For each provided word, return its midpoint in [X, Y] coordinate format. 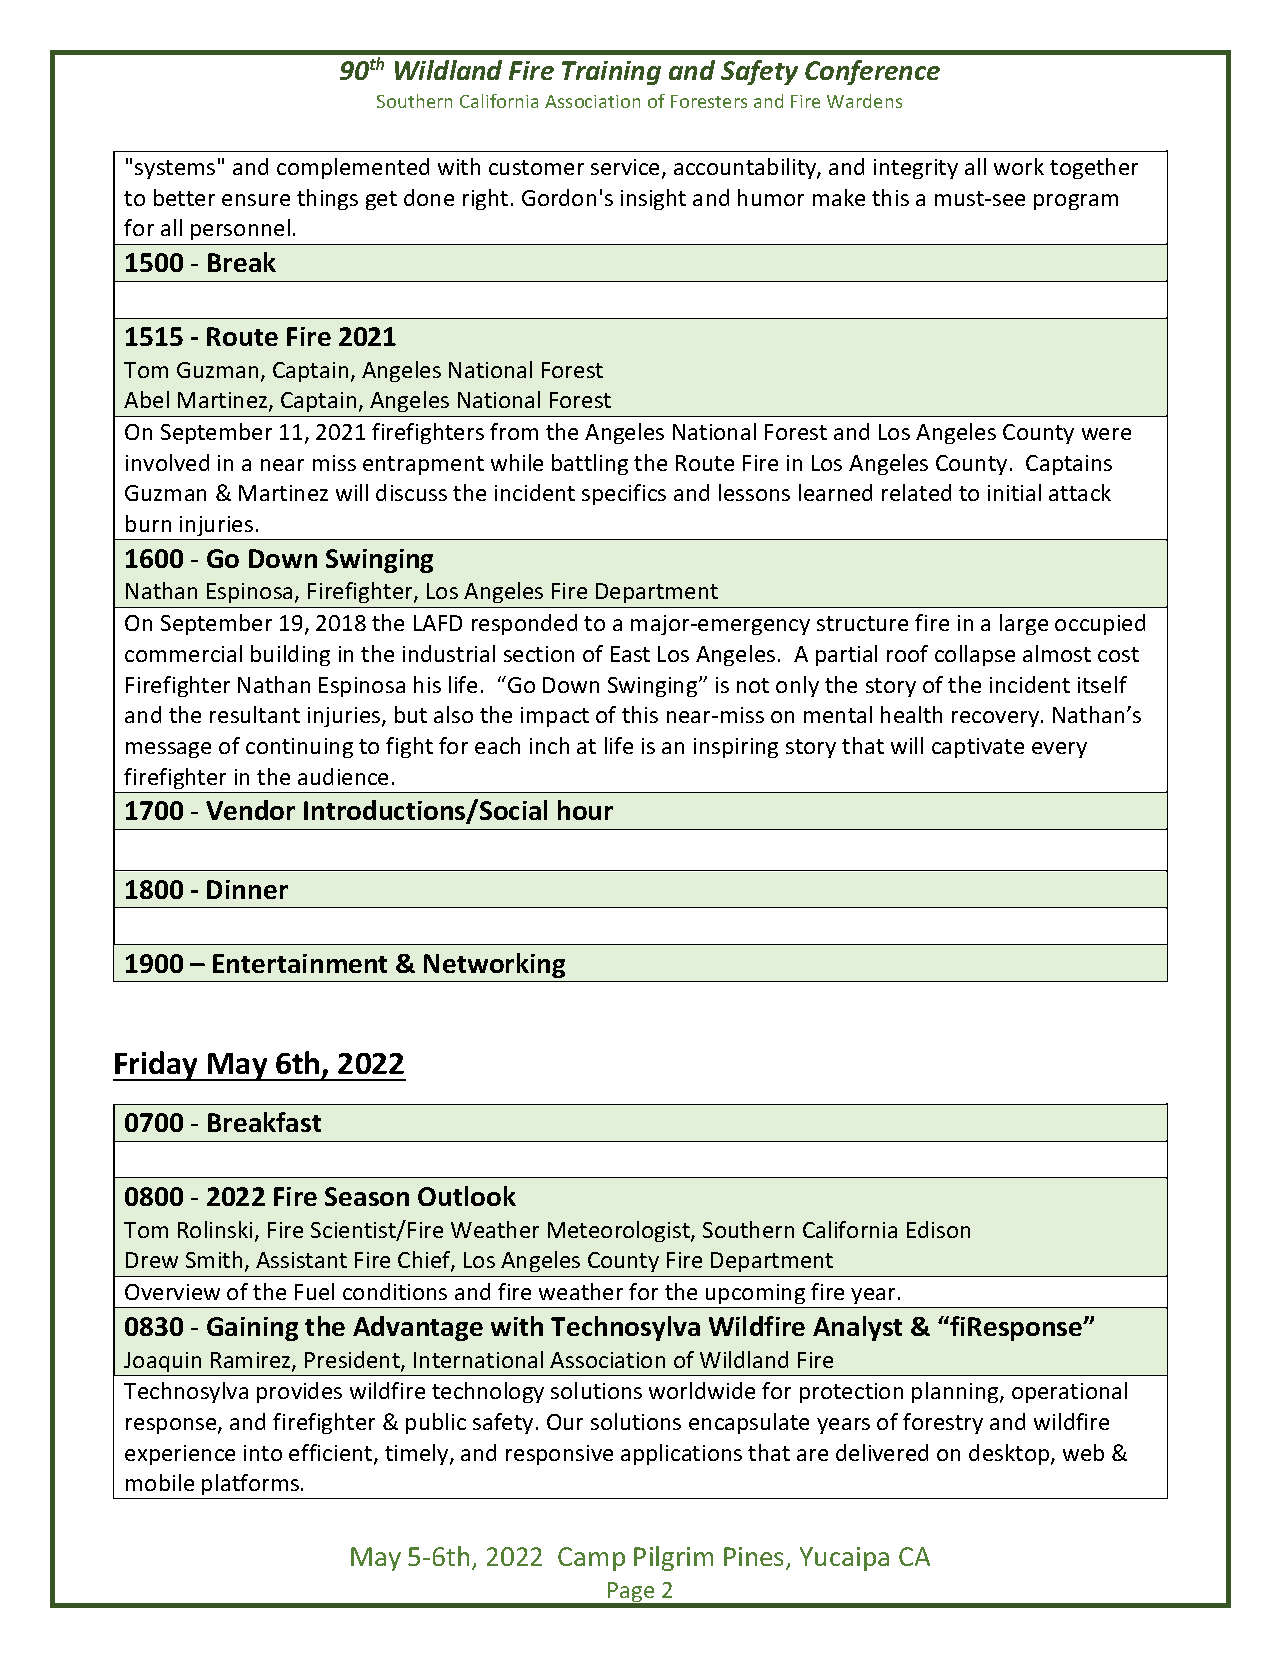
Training [611, 73]
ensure [256, 200]
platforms [250, 1486]
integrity [916, 169]
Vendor [250, 810]
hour [585, 810]
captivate [978, 748]
